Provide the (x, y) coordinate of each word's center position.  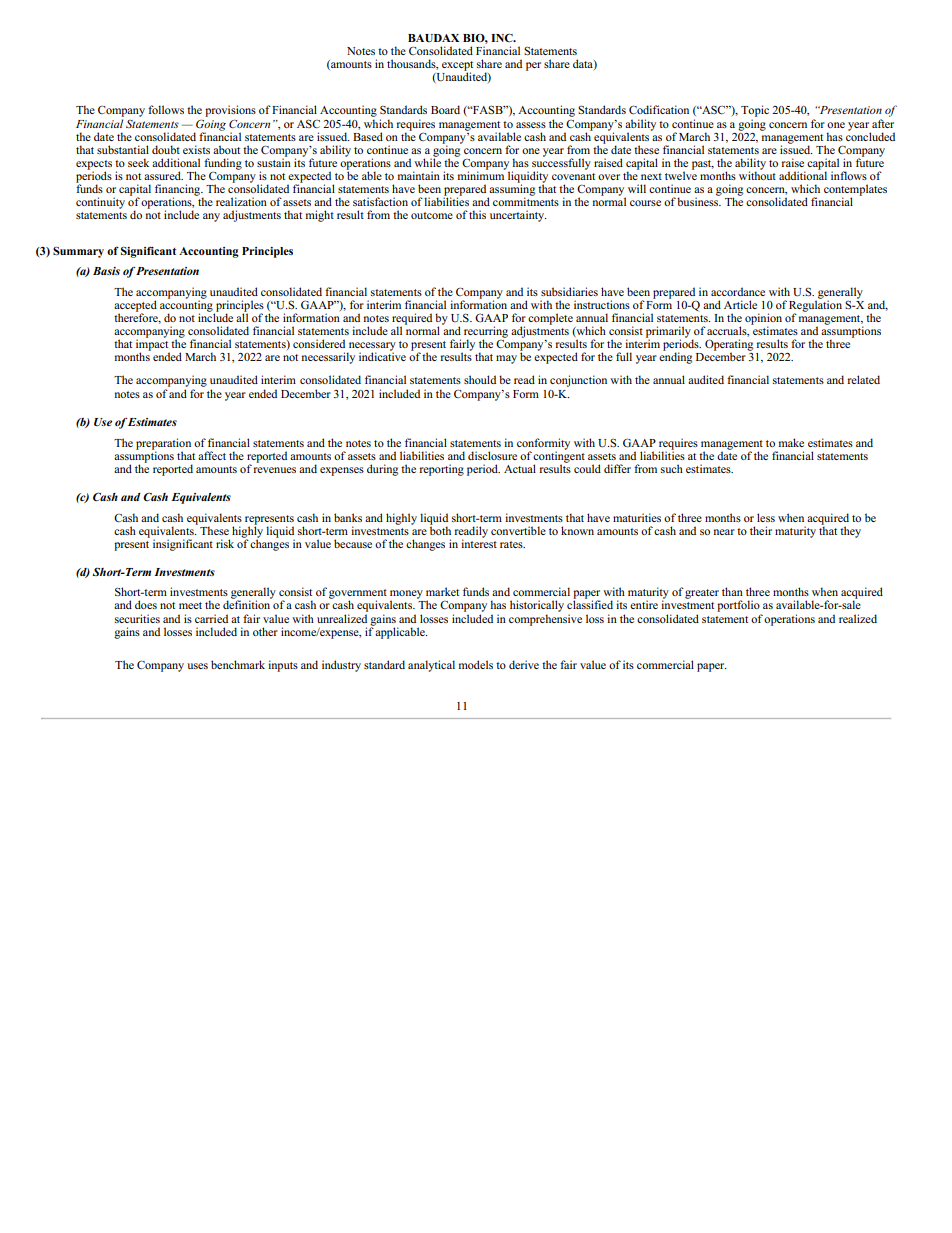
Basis (106, 271)
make (791, 442)
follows (166, 109)
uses (197, 666)
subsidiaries (569, 291)
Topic (755, 111)
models (476, 664)
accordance (738, 291)
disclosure (492, 455)
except (457, 67)
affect (212, 455)
